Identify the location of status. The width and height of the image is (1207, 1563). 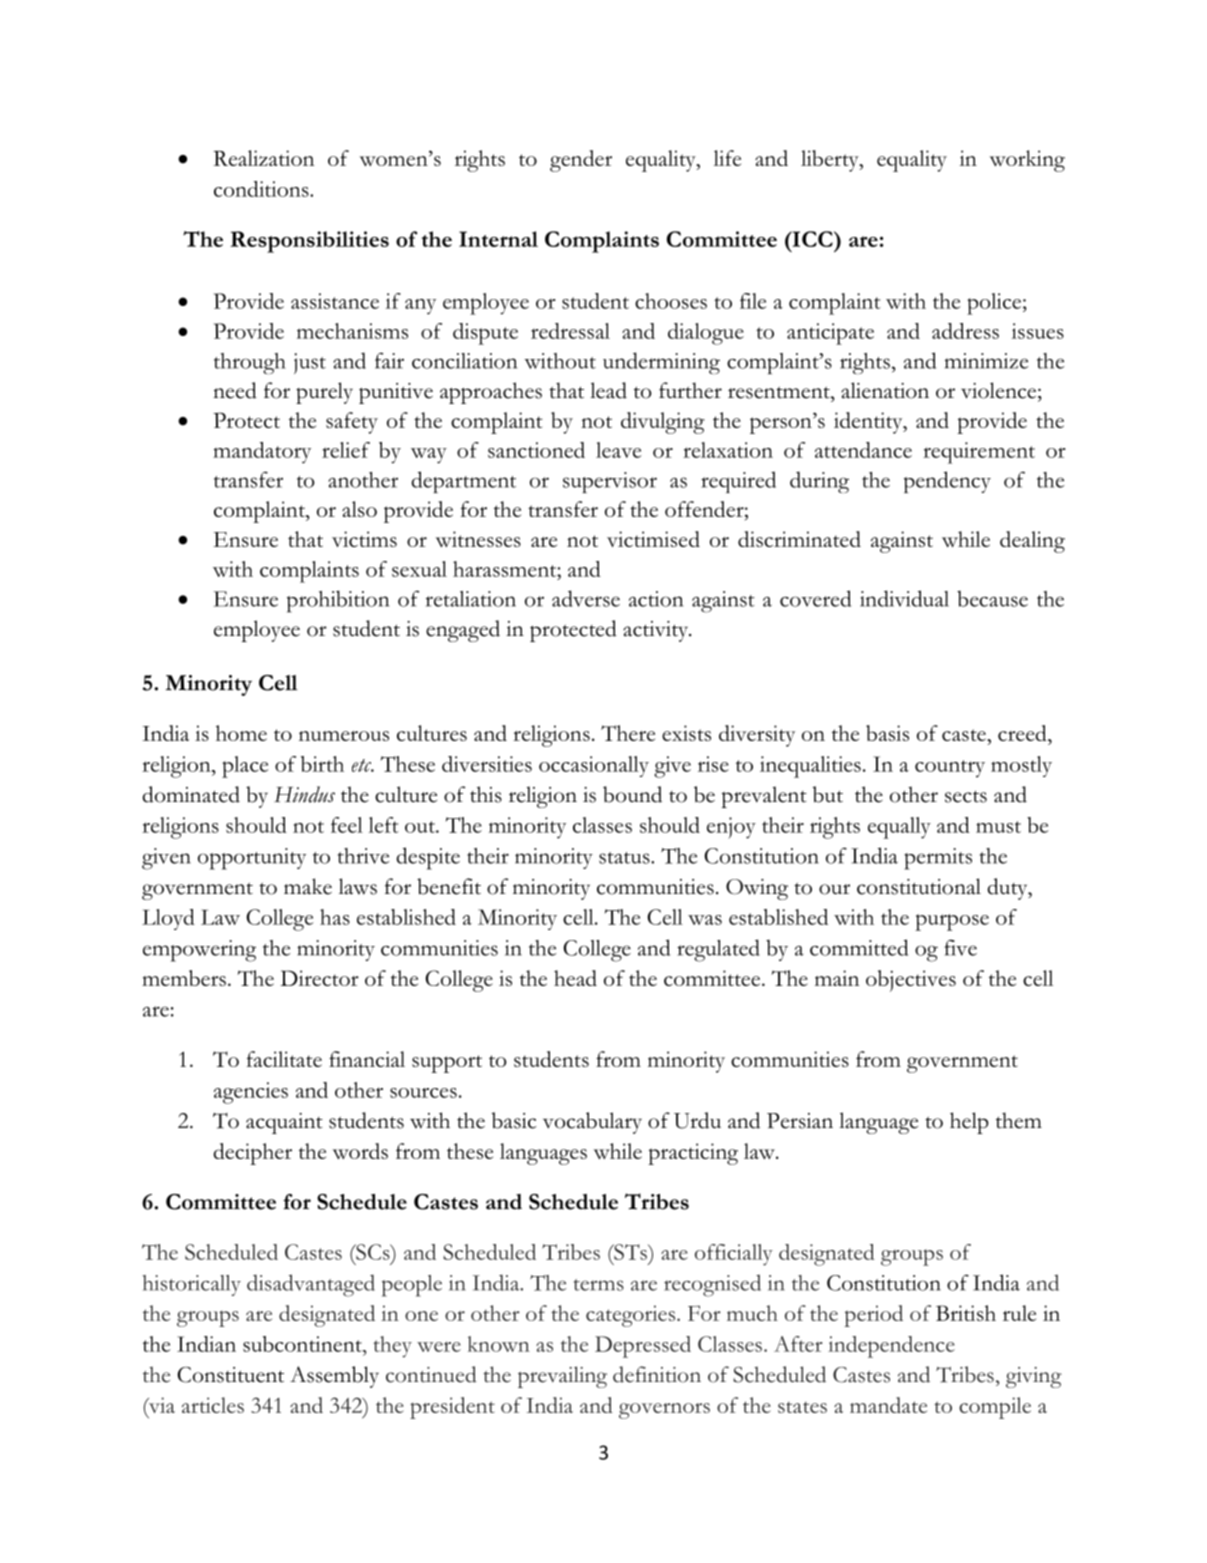
(625, 858).
